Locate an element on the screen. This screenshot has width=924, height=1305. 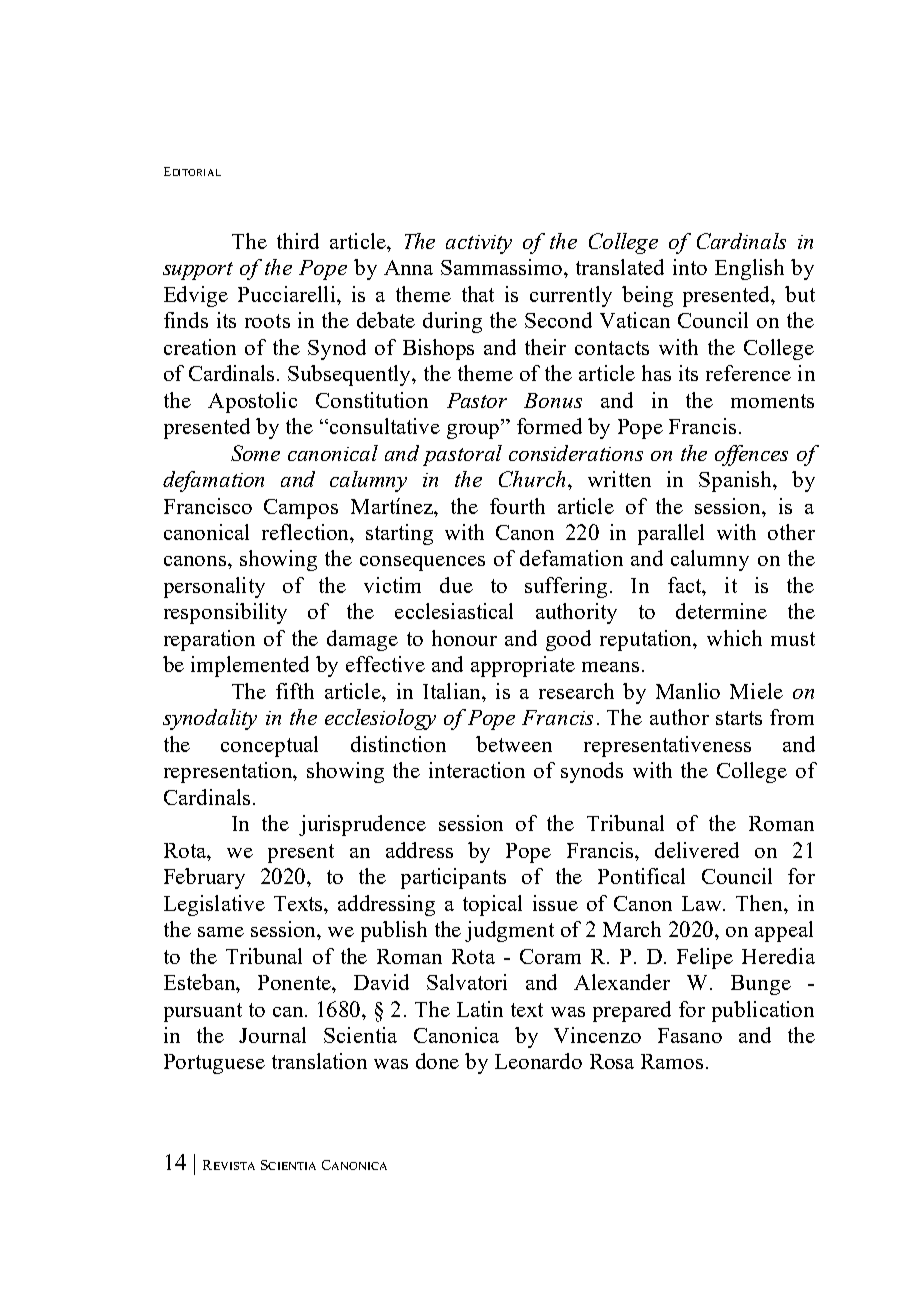
English is located at coordinates (749, 269).
